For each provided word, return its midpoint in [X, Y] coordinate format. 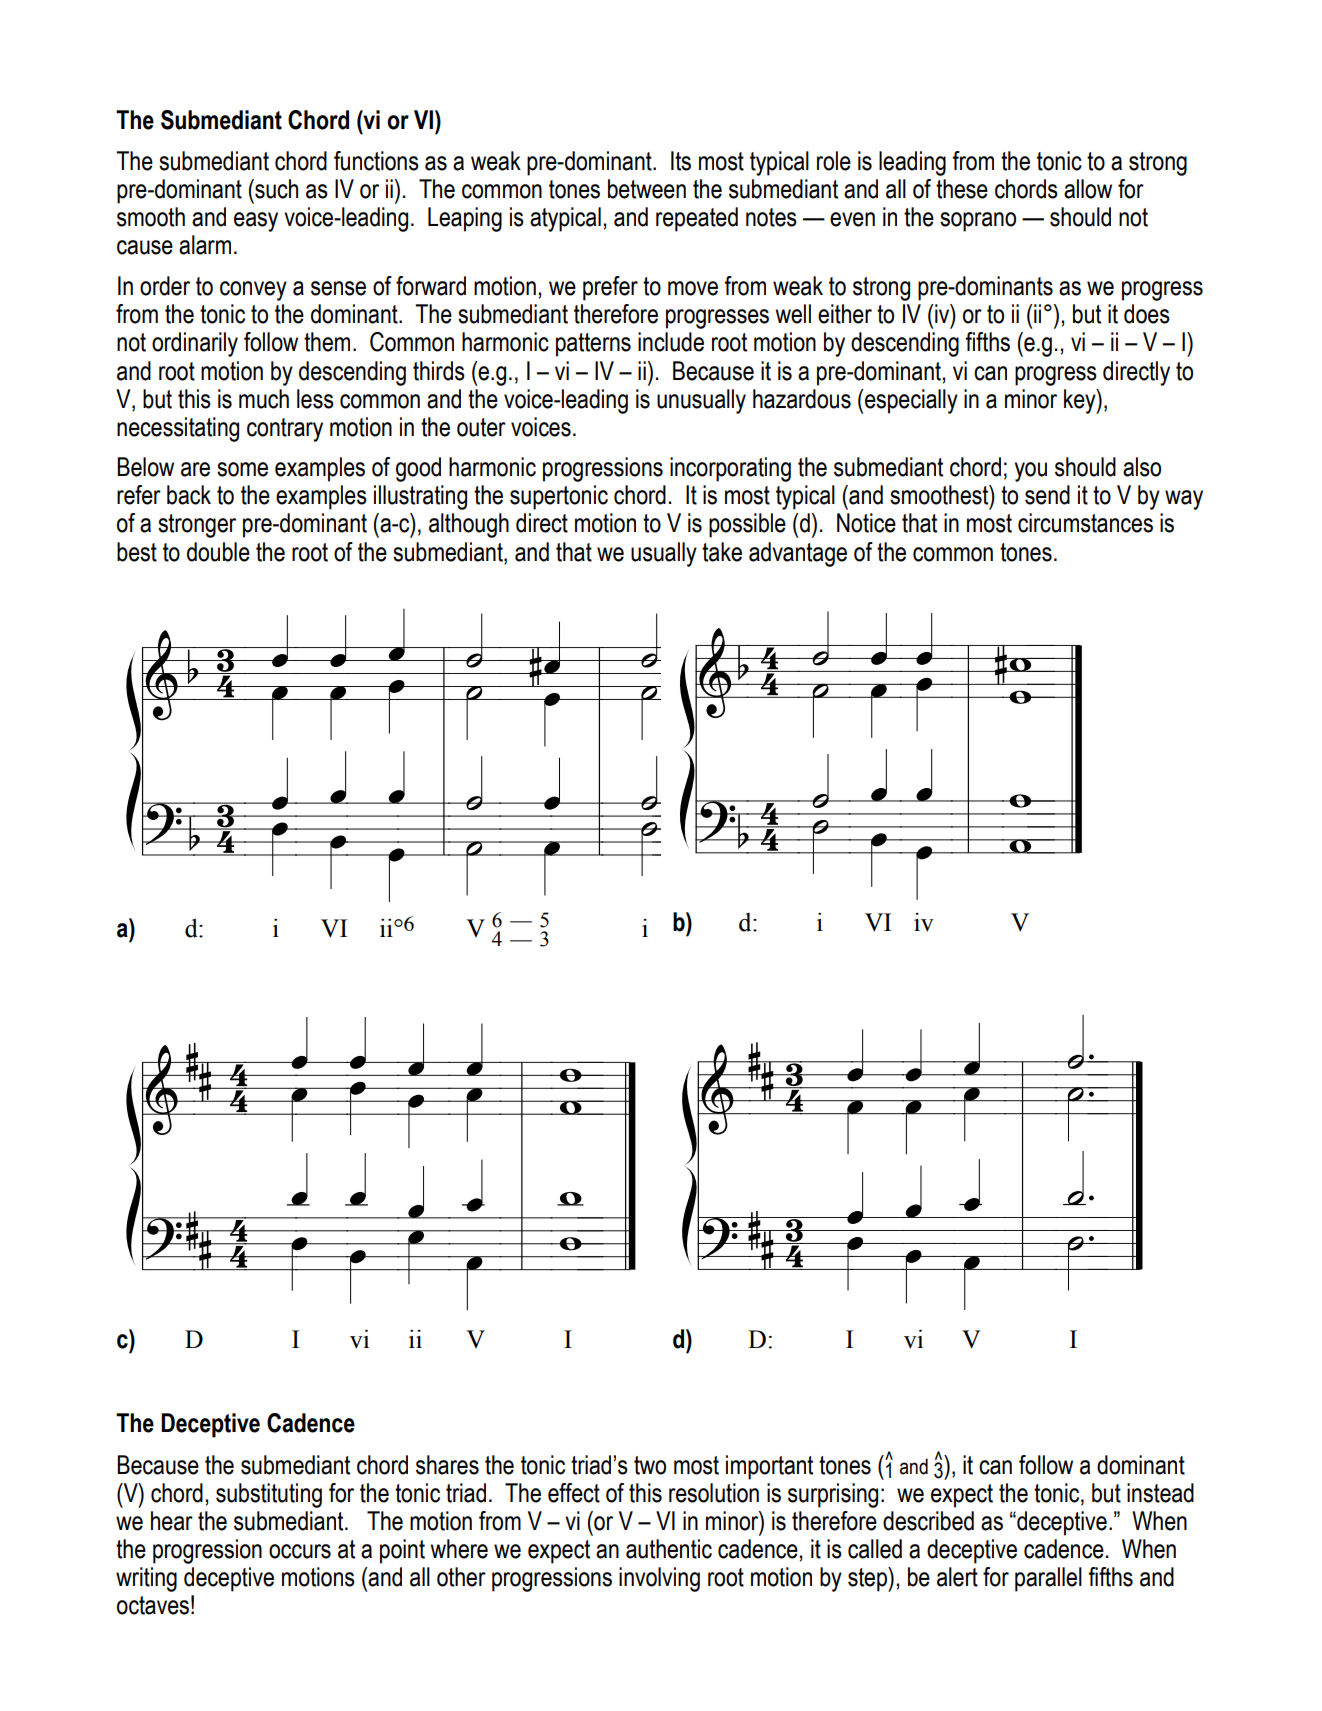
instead [1160, 1493]
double [218, 552]
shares [447, 1465]
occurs [300, 1551]
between [647, 189]
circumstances [1085, 523]
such [275, 189]
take [722, 552]
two [650, 1465]
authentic [669, 1549]
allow [1088, 189]
